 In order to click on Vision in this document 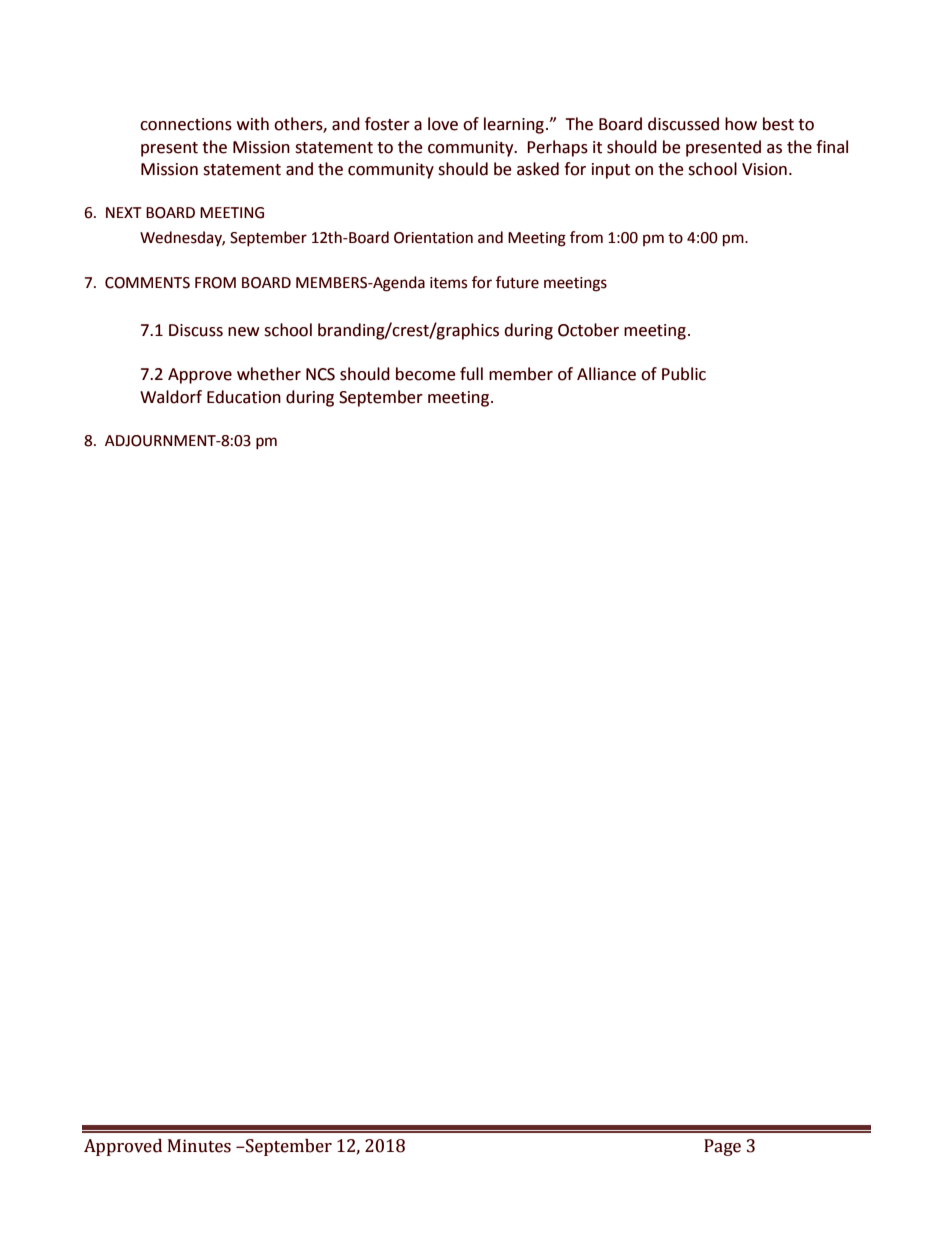, I will do `click(764, 169)`.
